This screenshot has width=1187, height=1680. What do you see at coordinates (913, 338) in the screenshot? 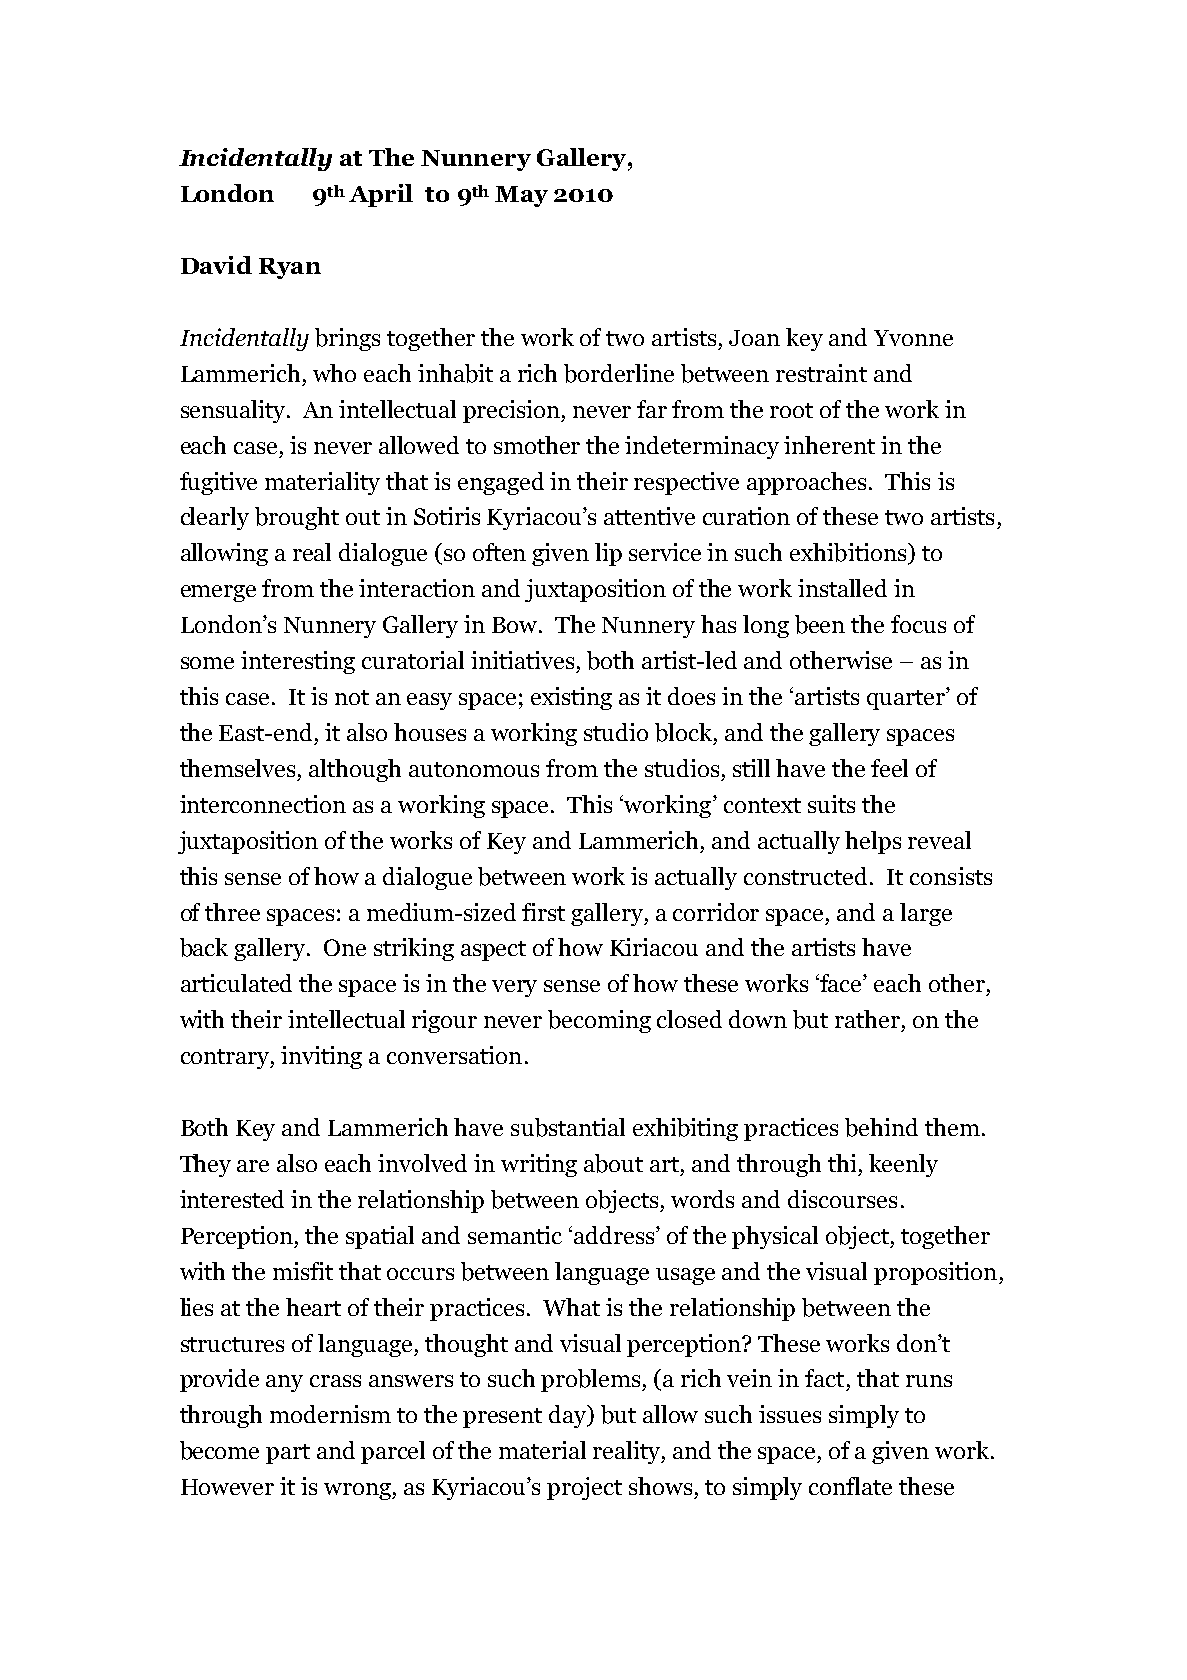
I see `Yvonne` at bounding box center [913, 338].
